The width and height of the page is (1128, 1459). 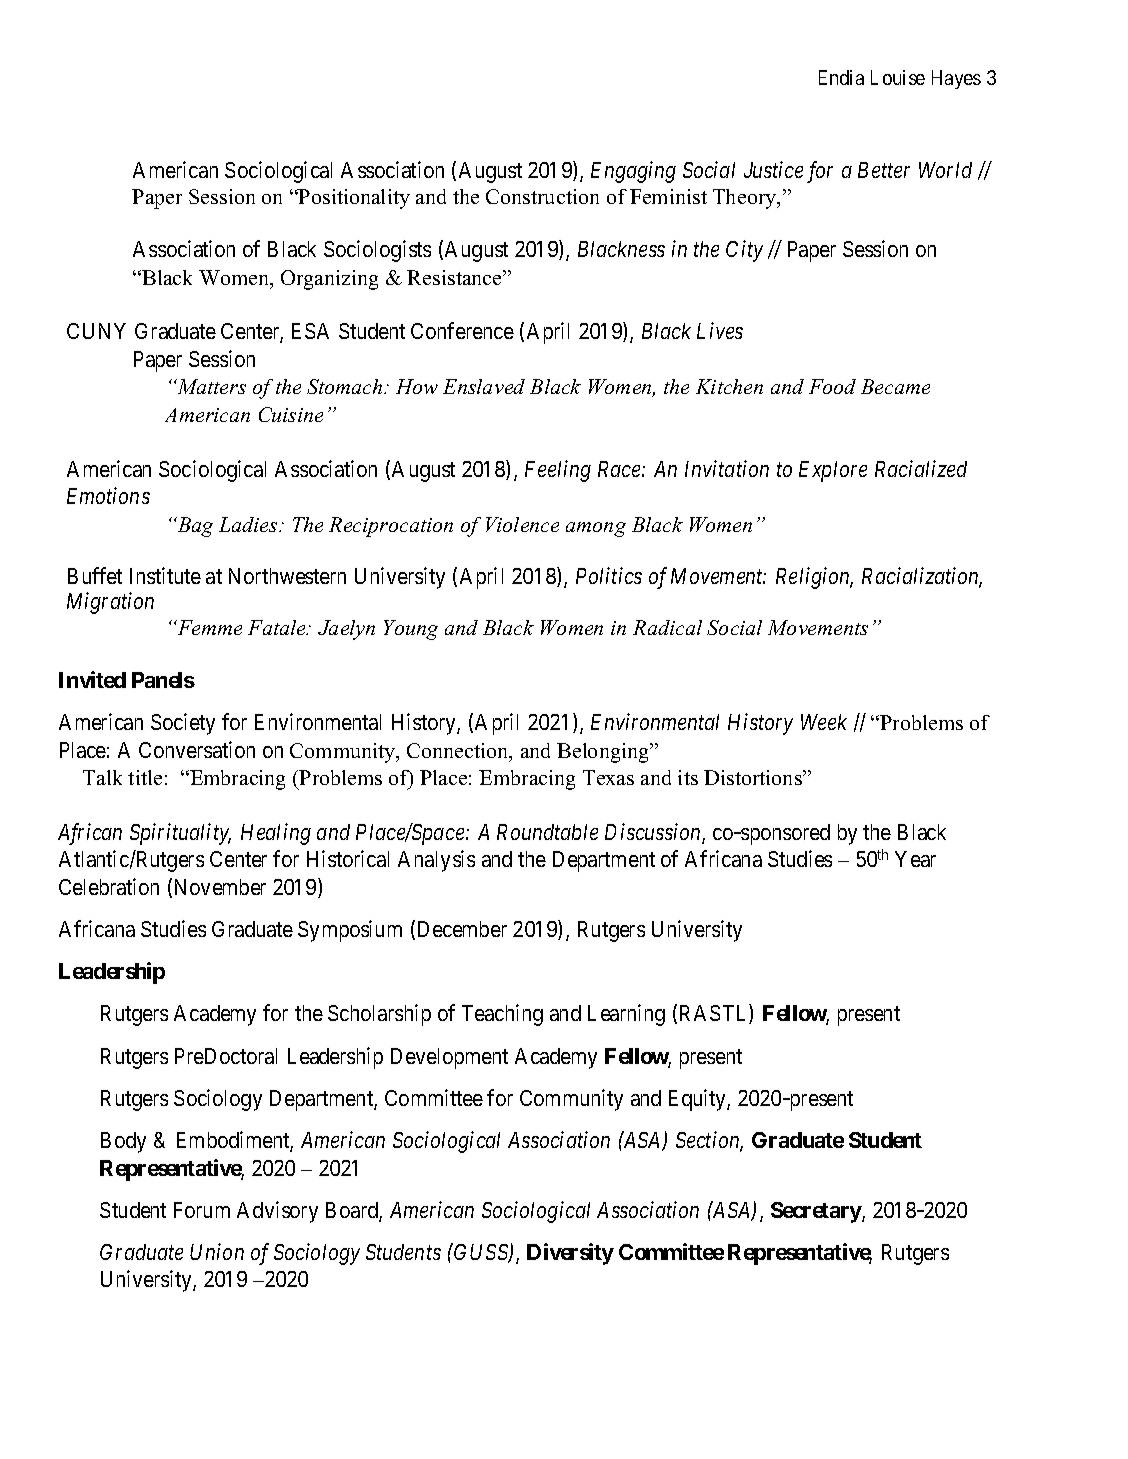 I want to click on Institute, so click(x=165, y=575).
